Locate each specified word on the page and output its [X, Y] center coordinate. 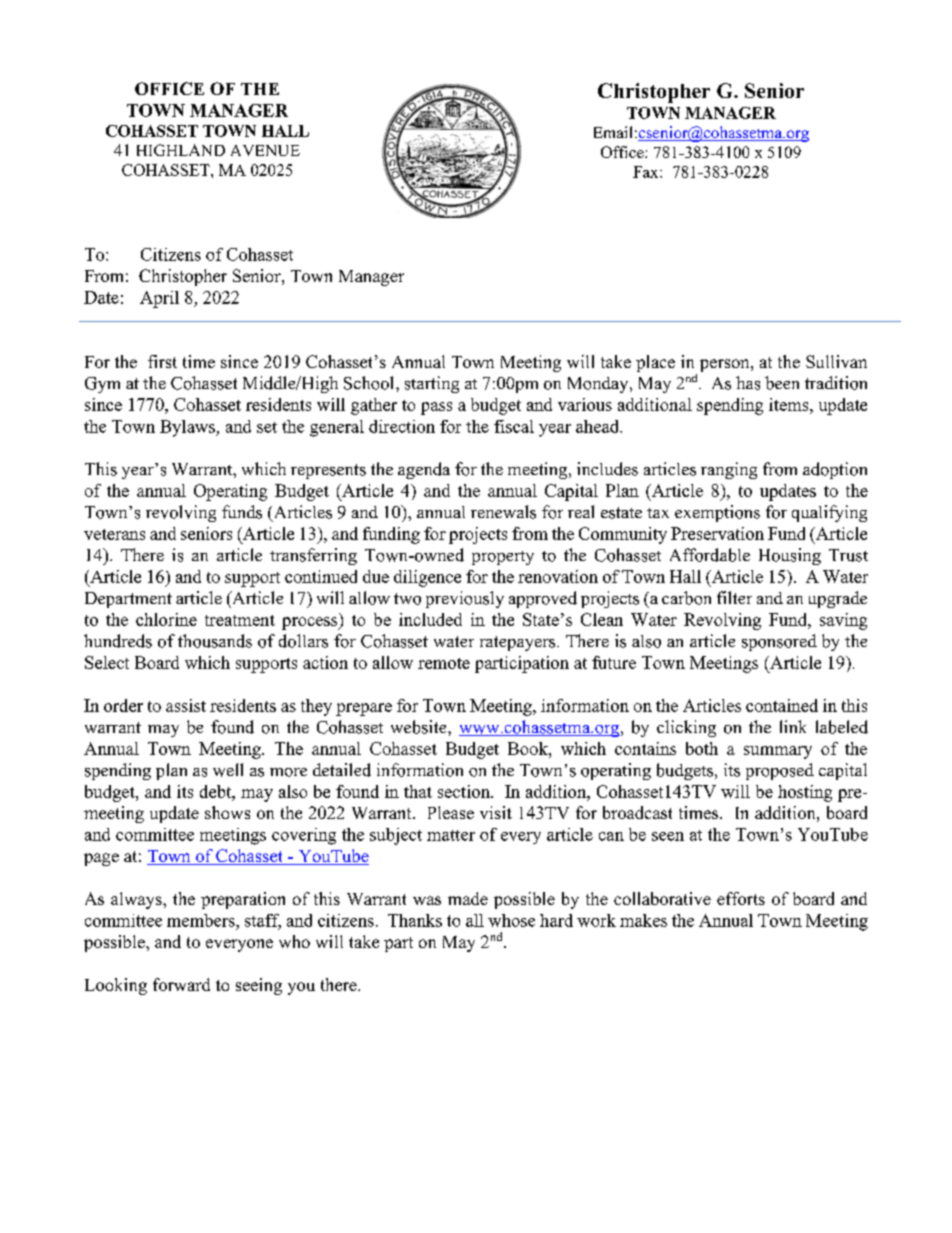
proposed [780, 771]
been [782, 383]
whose [511, 920]
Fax [647, 172]
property [503, 558]
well [228, 770]
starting [432, 384]
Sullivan [836, 361]
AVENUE [265, 150]
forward [181, 984]
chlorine [166, 619]
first [162, 361]
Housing [790, 556]
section [465, 791]
